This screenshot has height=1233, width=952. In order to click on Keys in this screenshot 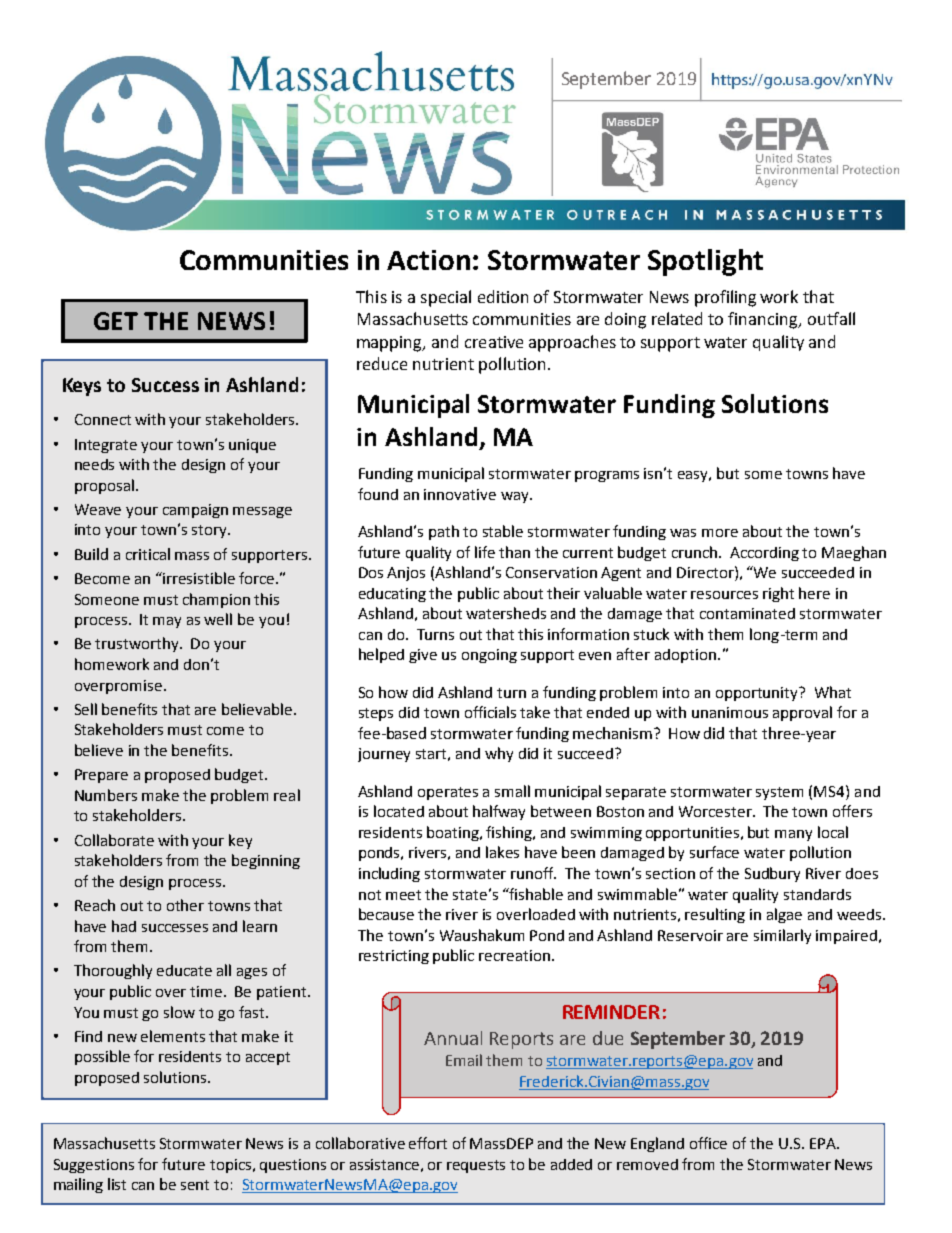, I will do `click(82, 387)`.
